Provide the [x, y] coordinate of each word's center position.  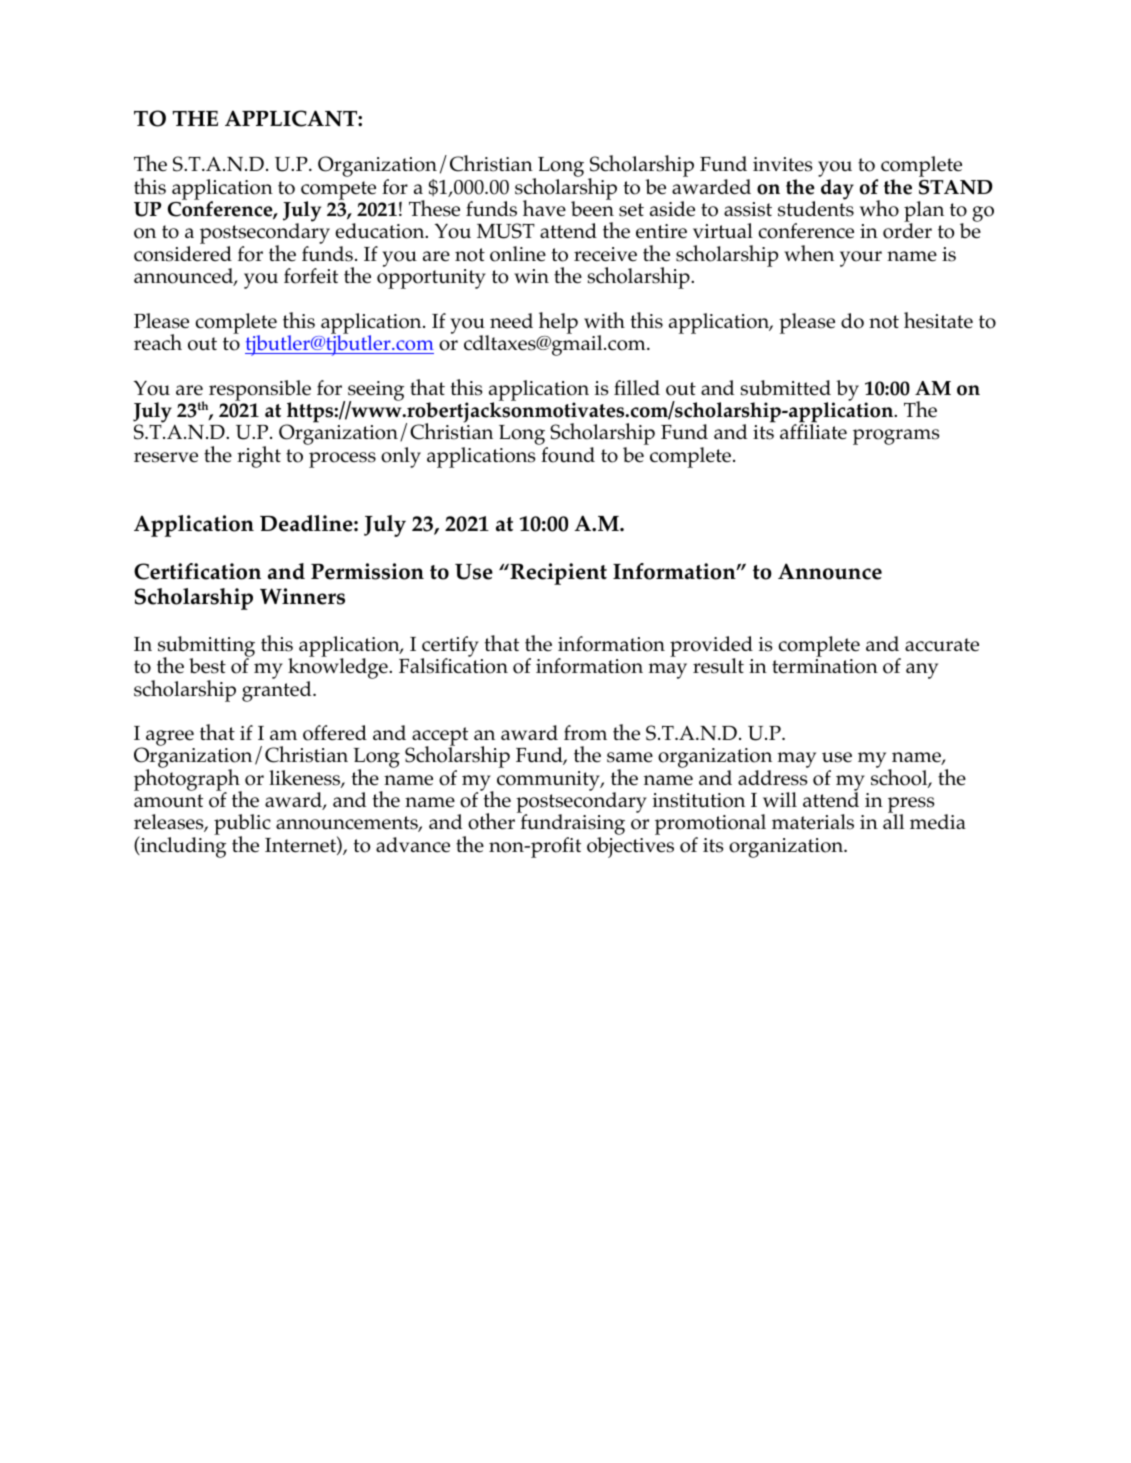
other [491, 821]
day [837, 189]
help [558, 323]
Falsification [453, 665]
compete [338, 191]
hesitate [938, 320]
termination [825, 666]
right [259, 457]
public [242, 826]
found [568, 455]
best [207, 666]
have [544, 208]
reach [158, 342]
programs [896, 437]
